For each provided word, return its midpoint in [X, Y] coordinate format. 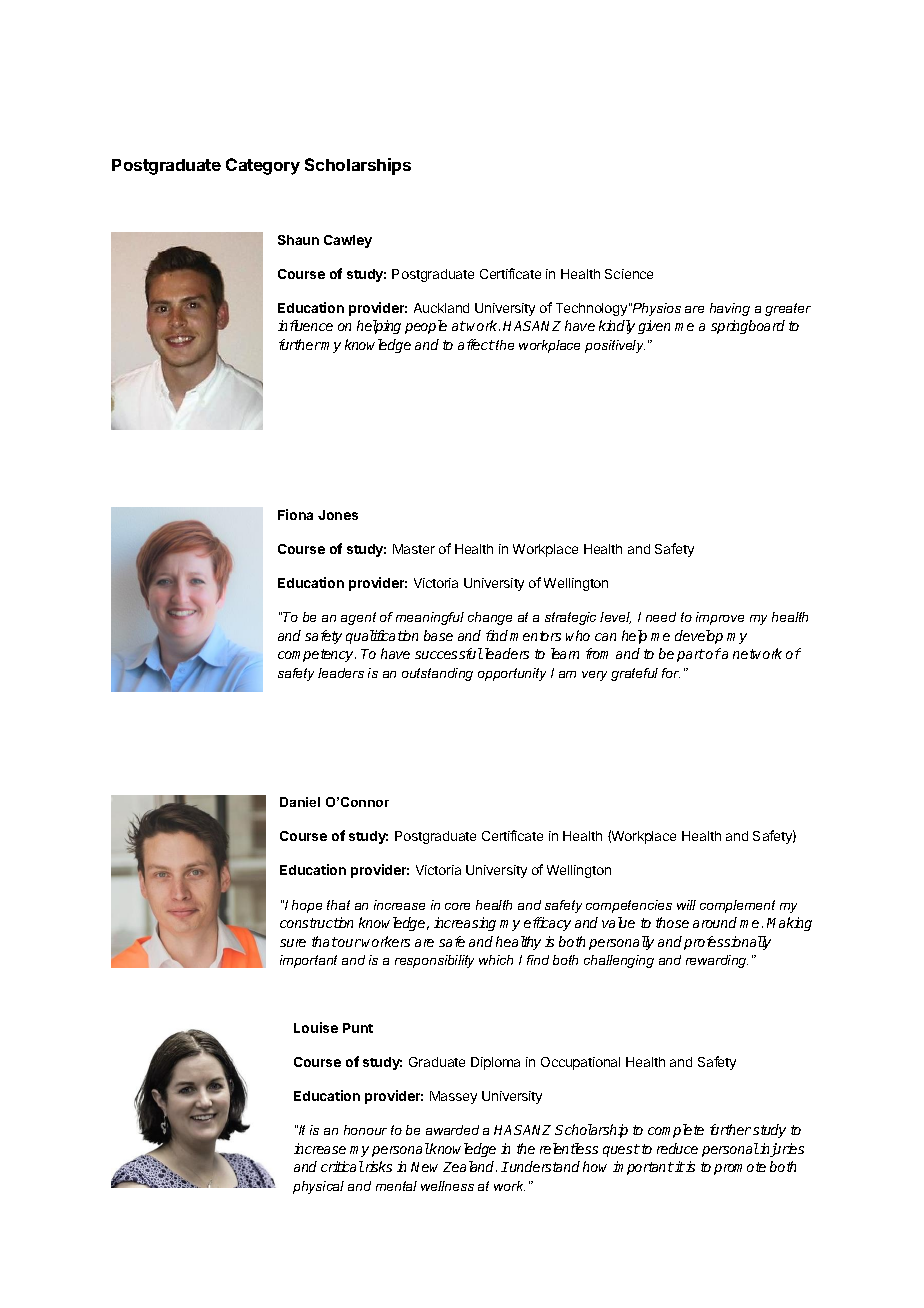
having [730, 309]
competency [317, 655]
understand [544, 1166]
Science [629, 274]
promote [740, 1168]
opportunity [512, 674]
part [691, 655]
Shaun [298, 240]
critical [342, 1166]
